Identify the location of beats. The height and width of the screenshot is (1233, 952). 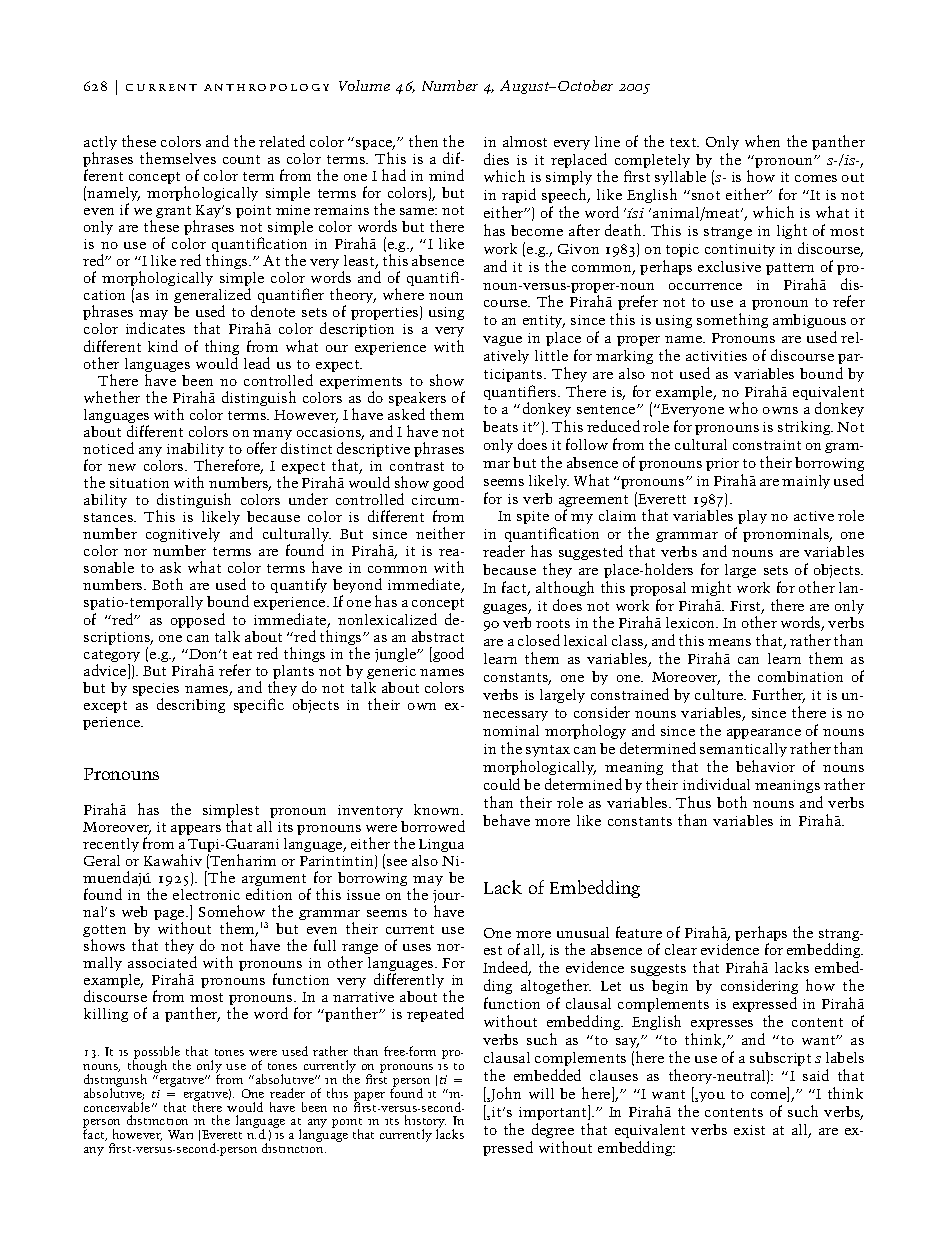
(500, 426).
